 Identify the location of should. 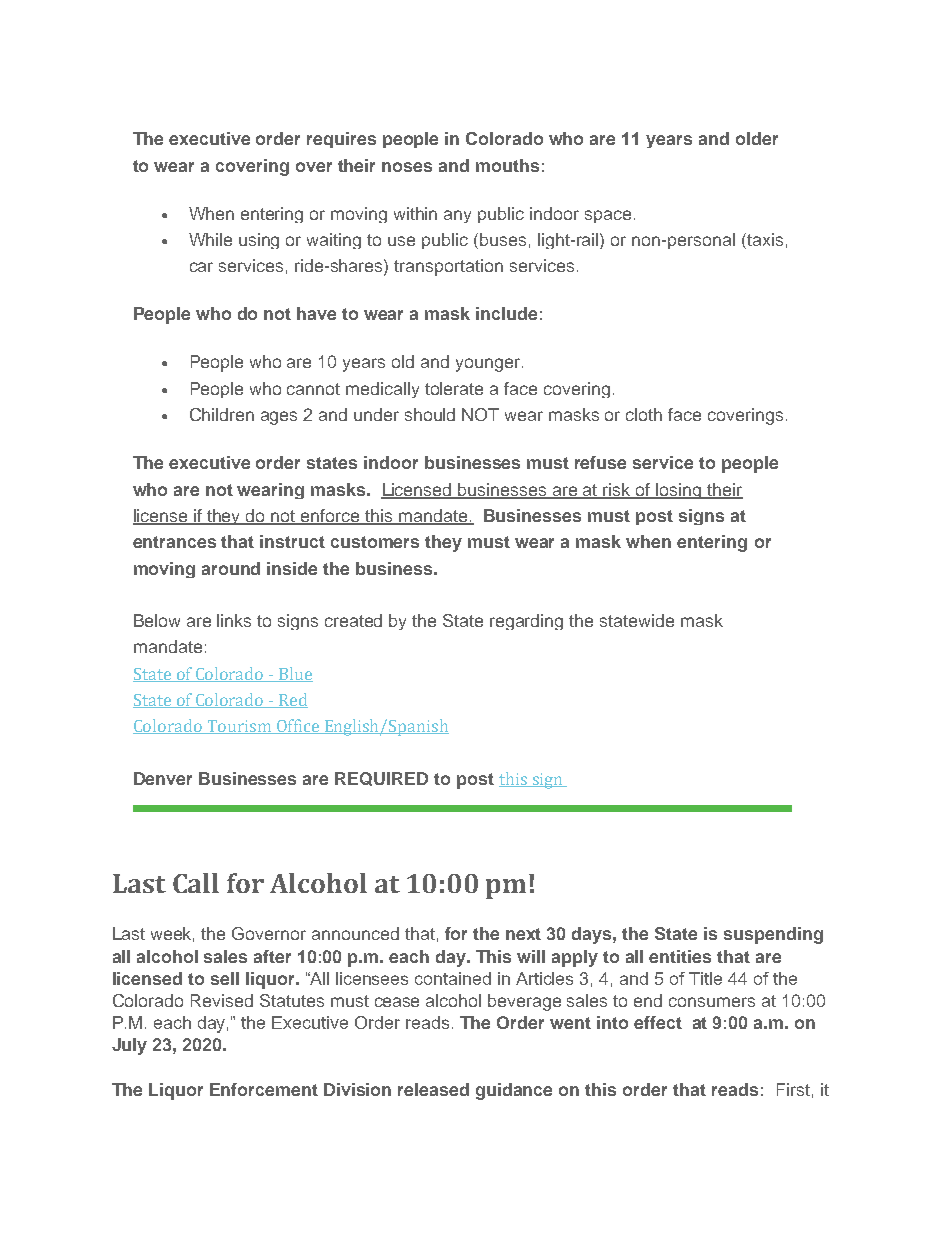
(430, 414).
